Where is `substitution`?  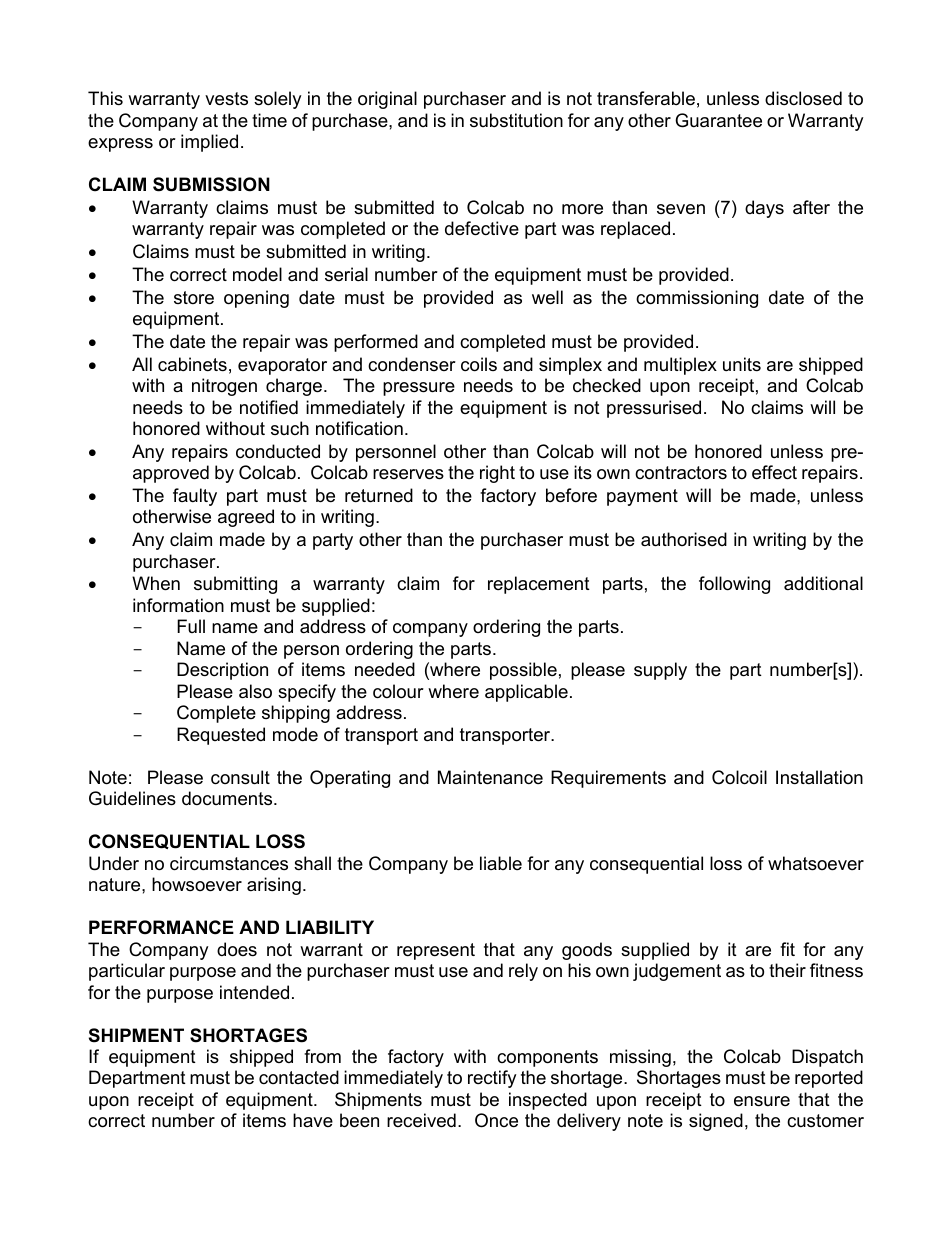
substitution is located at coordinates (516, 120).
